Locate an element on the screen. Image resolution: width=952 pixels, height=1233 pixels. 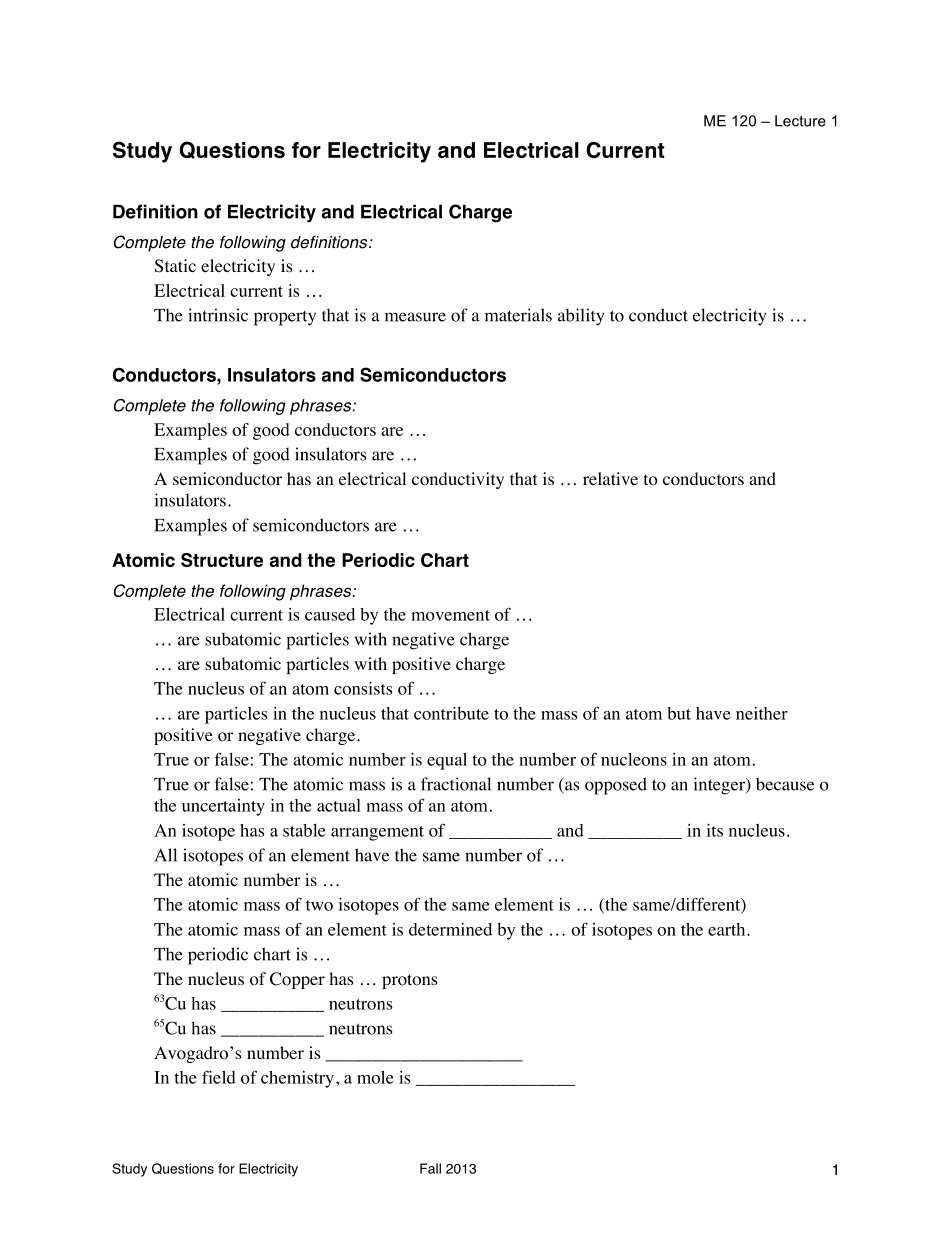
fractional is located at coordinates (456, 784).
